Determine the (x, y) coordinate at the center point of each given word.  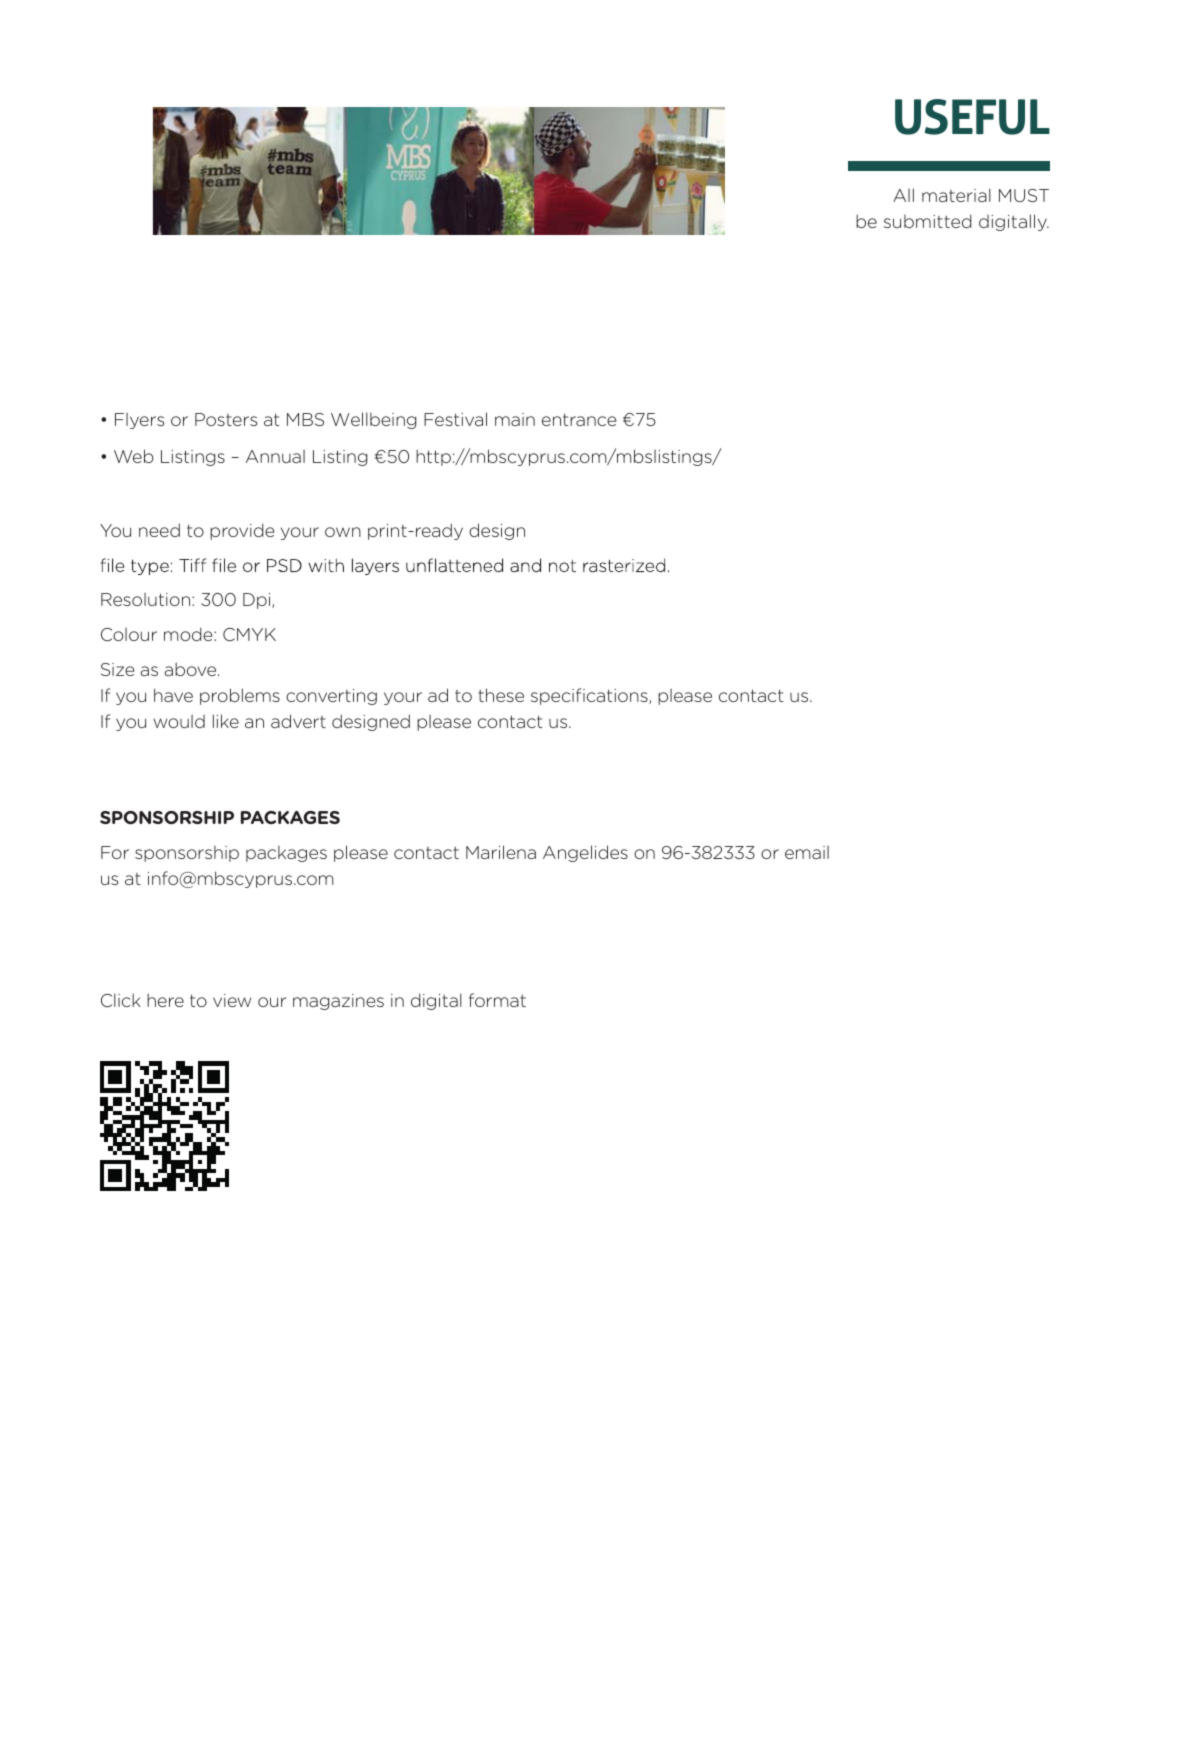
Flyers (140, 421)
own (343, 532)
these (501, 695)
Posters (226, 419)
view (232, 1000)
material (956, 195)
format (497, 1000)
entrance (579, 419)
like (226, 721)
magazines (338, 1002)
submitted (928, 221)
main (515, 419)
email (807, 852)
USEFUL (972, 117)
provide (242, 531)
